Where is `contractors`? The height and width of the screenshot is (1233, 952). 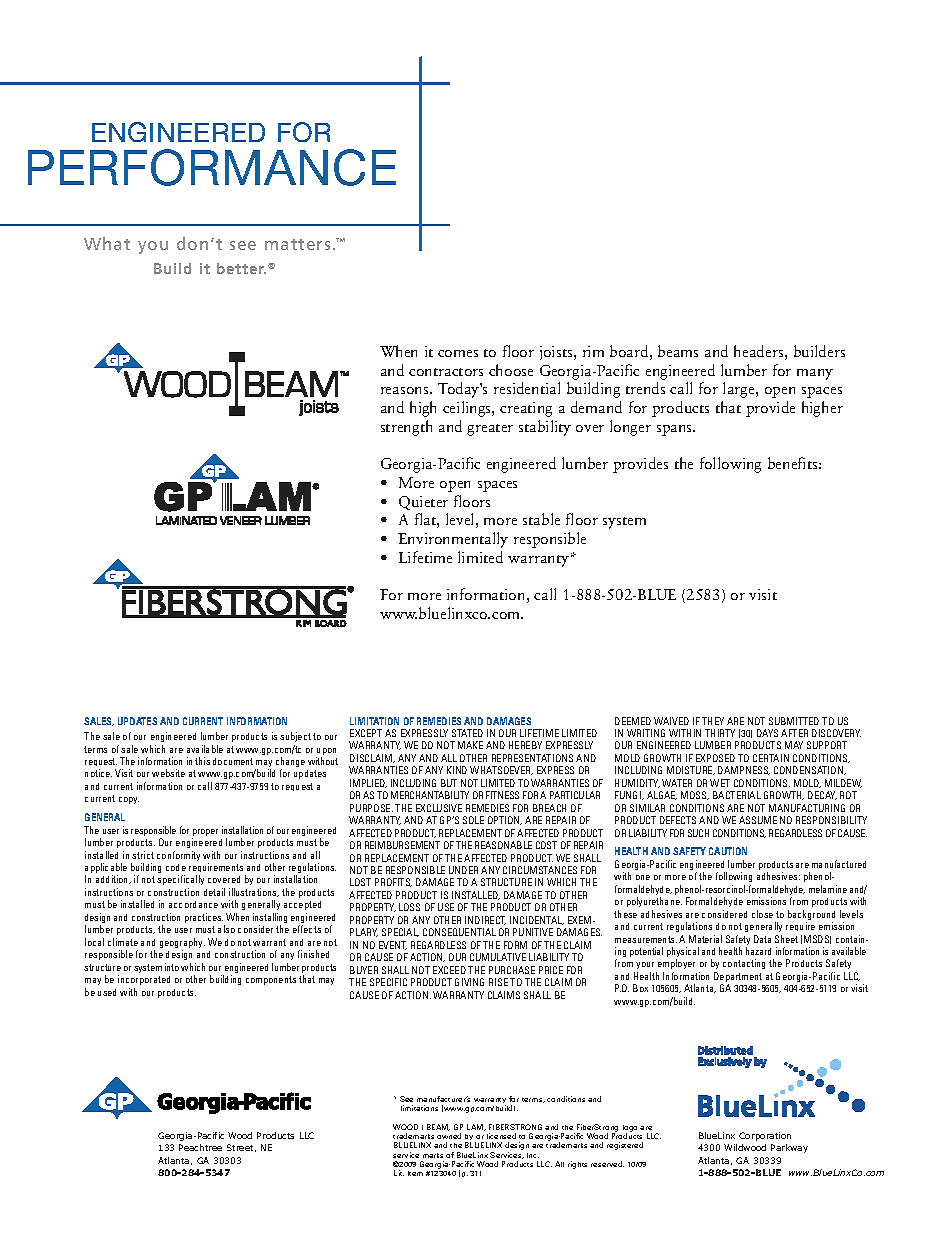
contractors is located at coordinates (446, 372).
